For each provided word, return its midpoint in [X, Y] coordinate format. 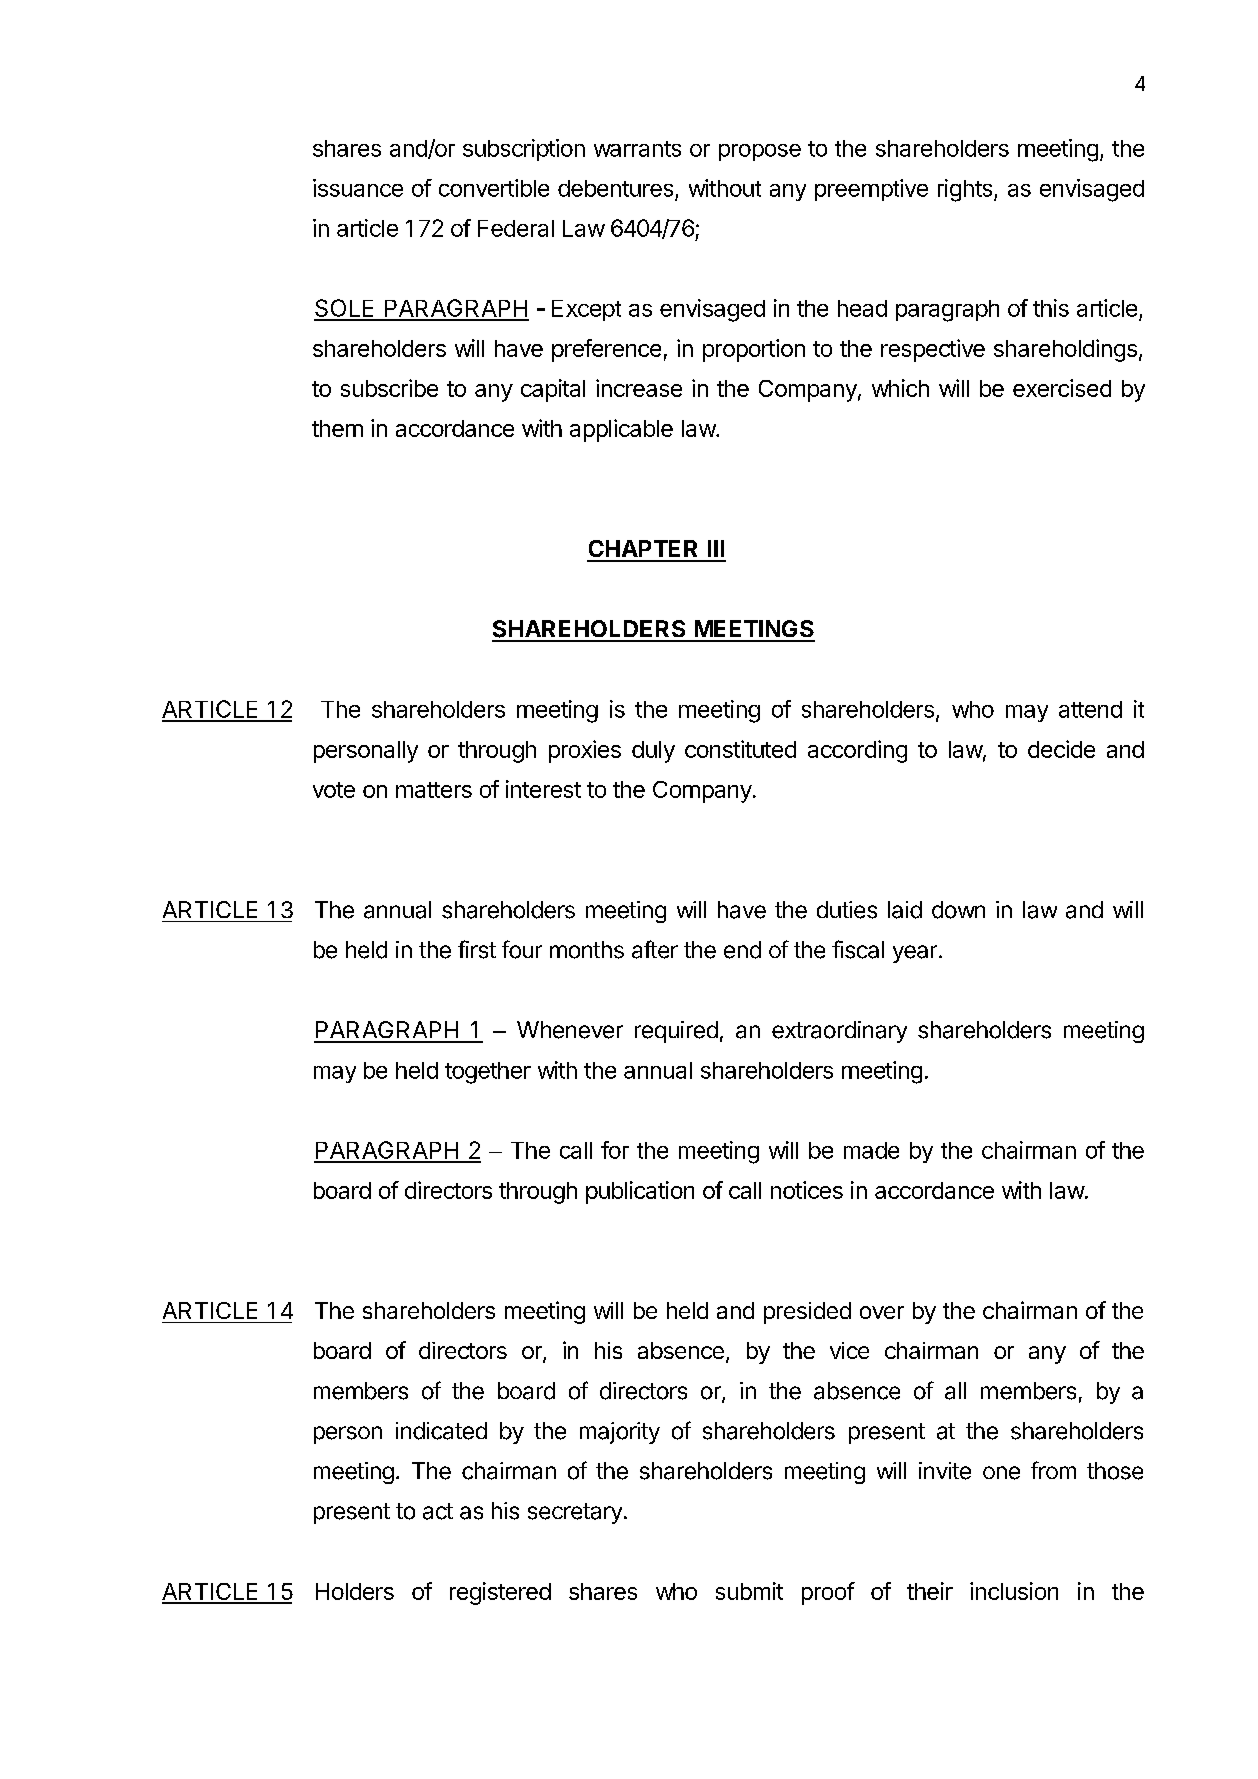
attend [1090, 709]
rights [966, 190]
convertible [494, 188]
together [488, 1073]
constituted [740, 749]
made [871, 1150]
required [676, 1032]
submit [749, 1591]
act [438, 1511]
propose [760, 152]
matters [434, 790]
